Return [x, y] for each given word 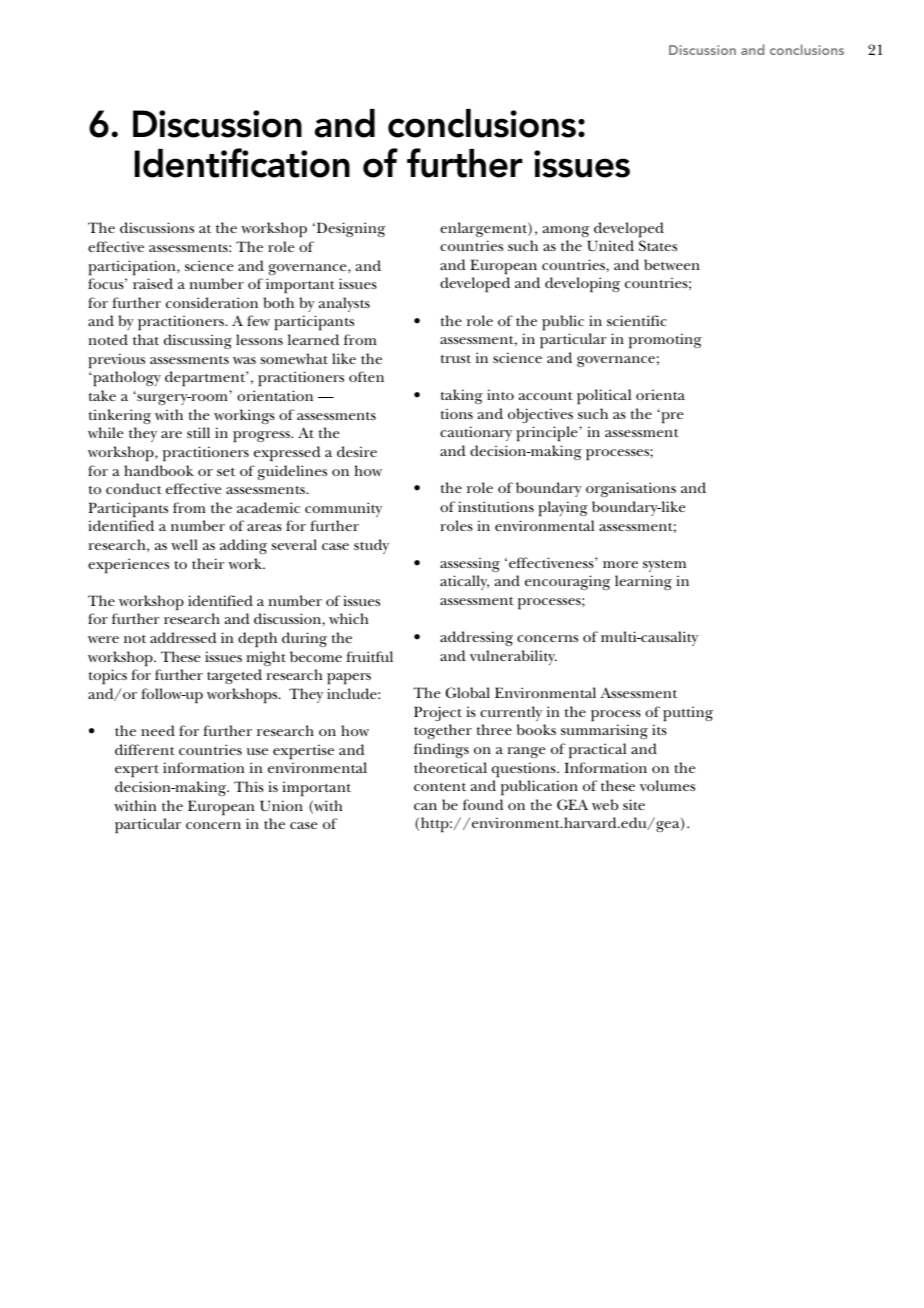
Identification [242, 163]
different [145, 749]
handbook [159, 470]
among [566, 231]
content [440, 787]
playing [563, 509]
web [605, 804]
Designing [349, 229]
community [343, 509]
